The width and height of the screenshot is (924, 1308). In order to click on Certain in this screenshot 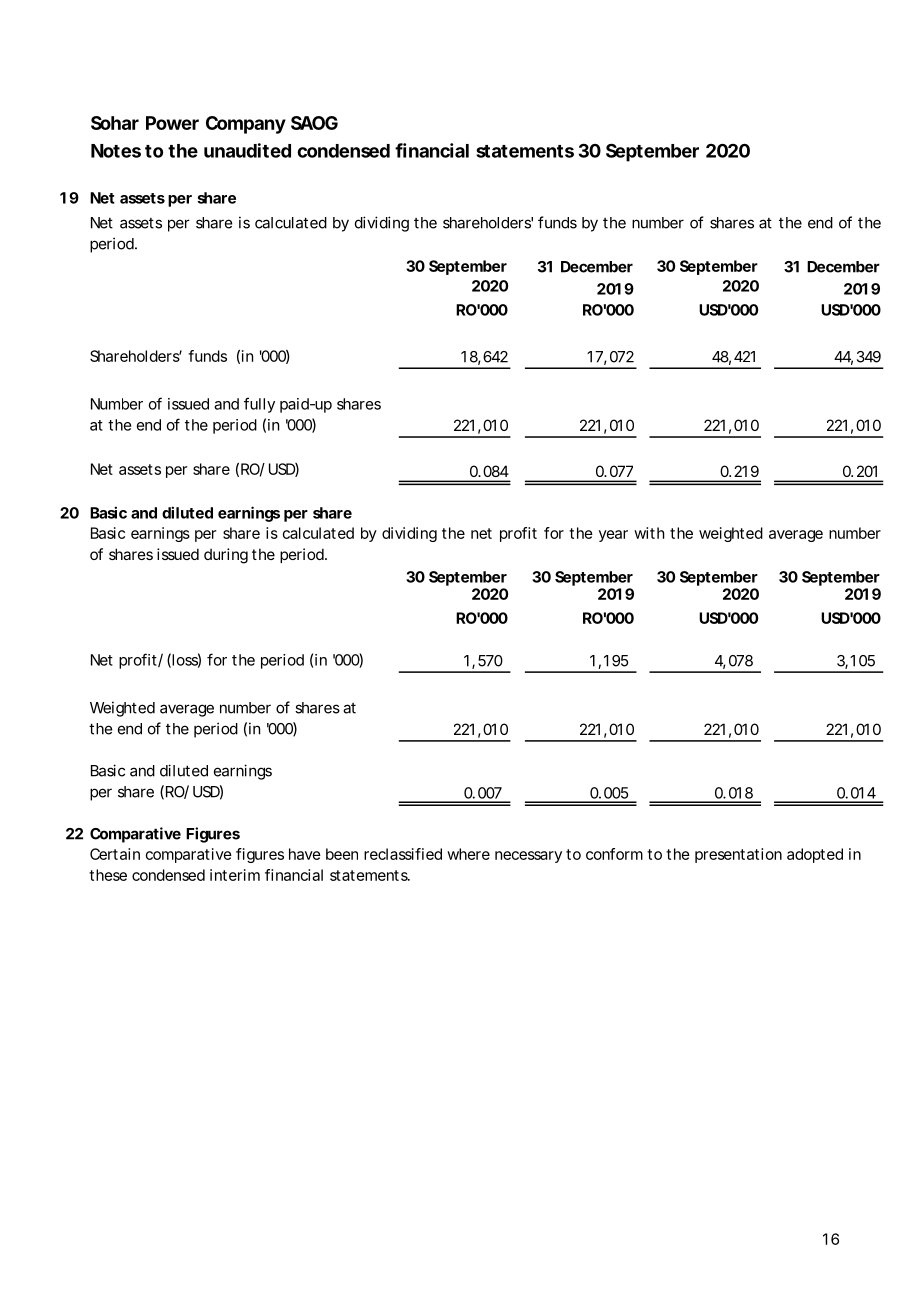, I will do `click(115, 854)`.
